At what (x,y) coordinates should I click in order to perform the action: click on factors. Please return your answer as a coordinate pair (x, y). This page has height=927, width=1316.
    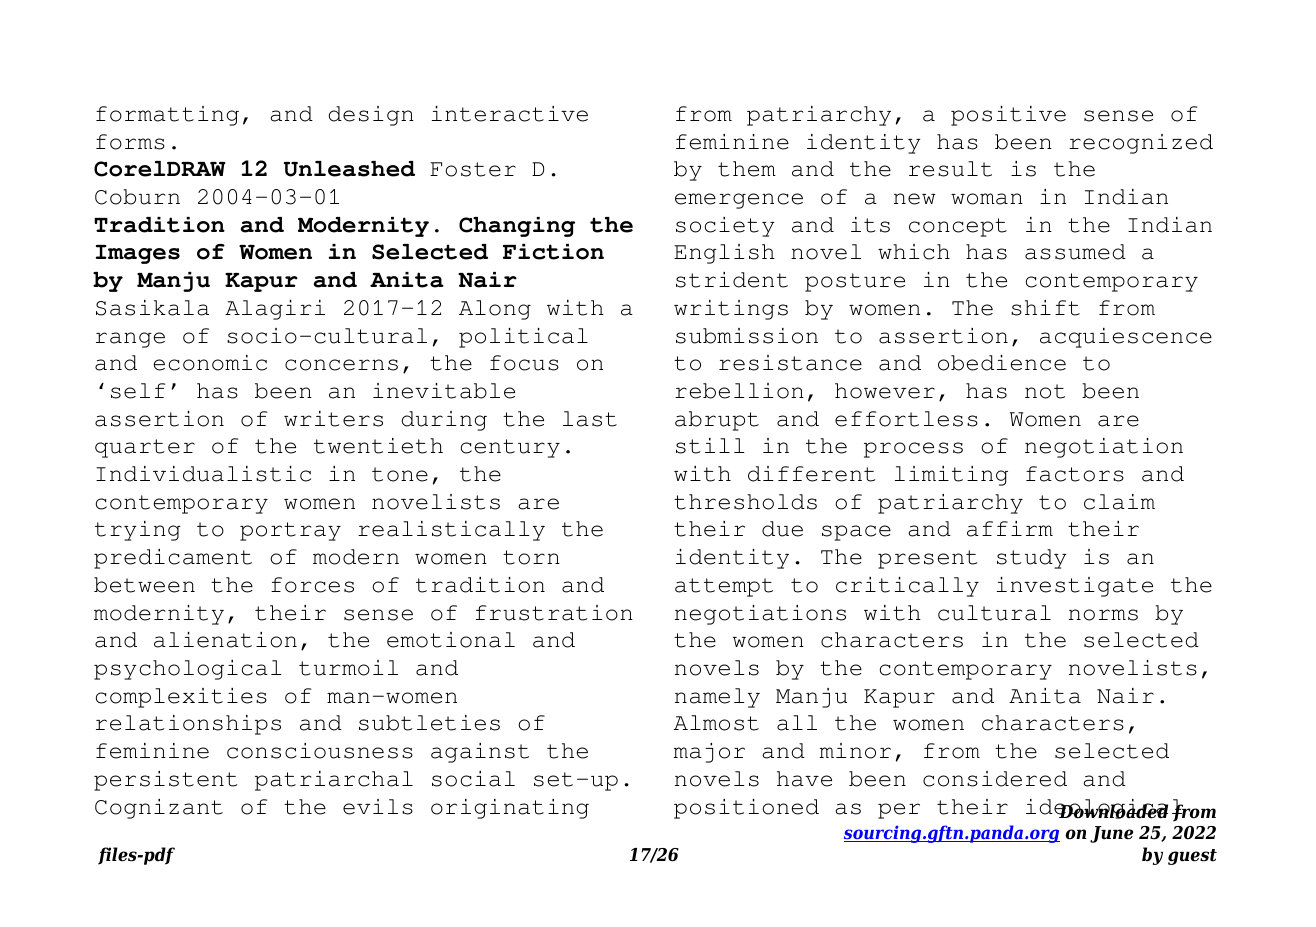
    Looking at the image, I should click on (1075, 474).
